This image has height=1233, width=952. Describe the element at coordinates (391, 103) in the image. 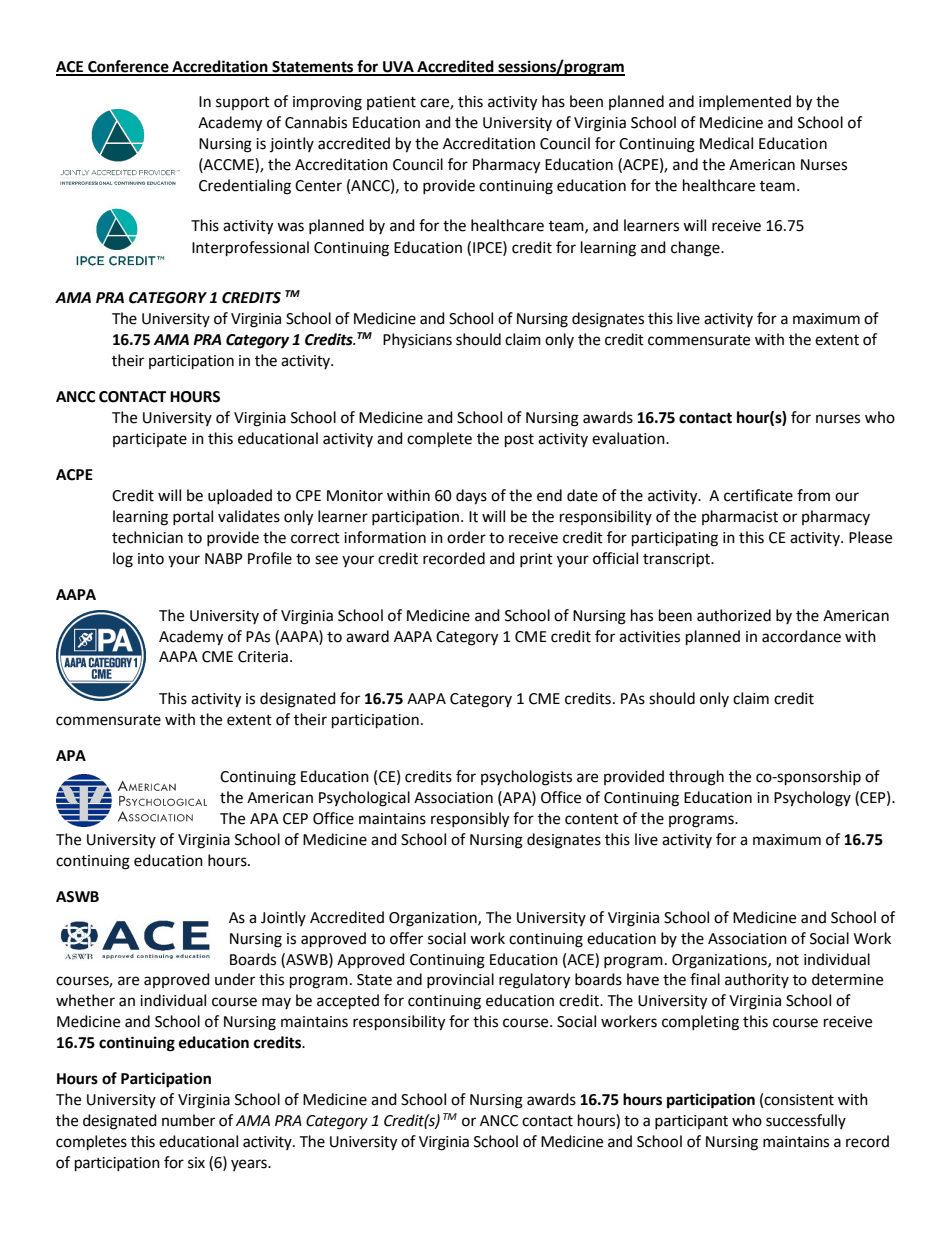

I see `patient` at that location.
